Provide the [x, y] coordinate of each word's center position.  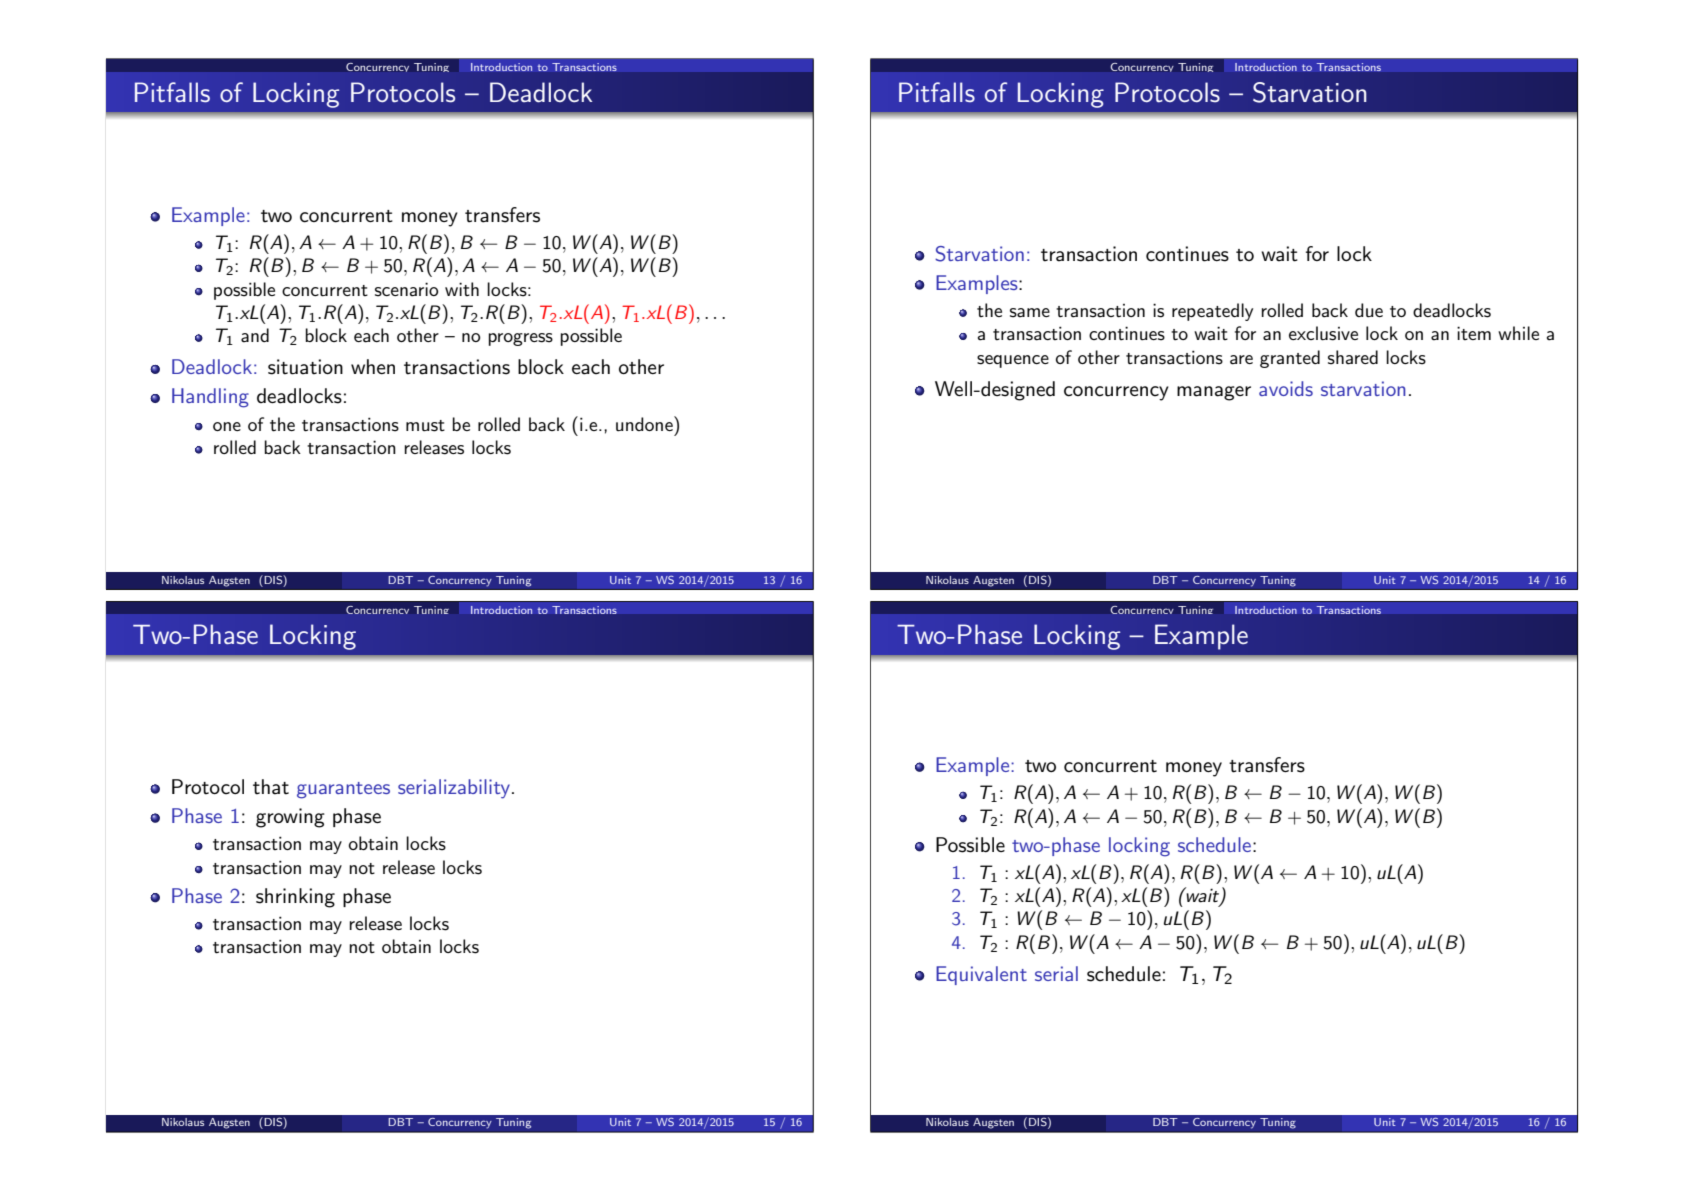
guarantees [343, 790]
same [1030, 313]
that [271, 787]
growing [290, 818]
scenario [406, 289]
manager [1214, 393]
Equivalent [981, 975]
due [1369, 310]
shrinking [295, 898]
